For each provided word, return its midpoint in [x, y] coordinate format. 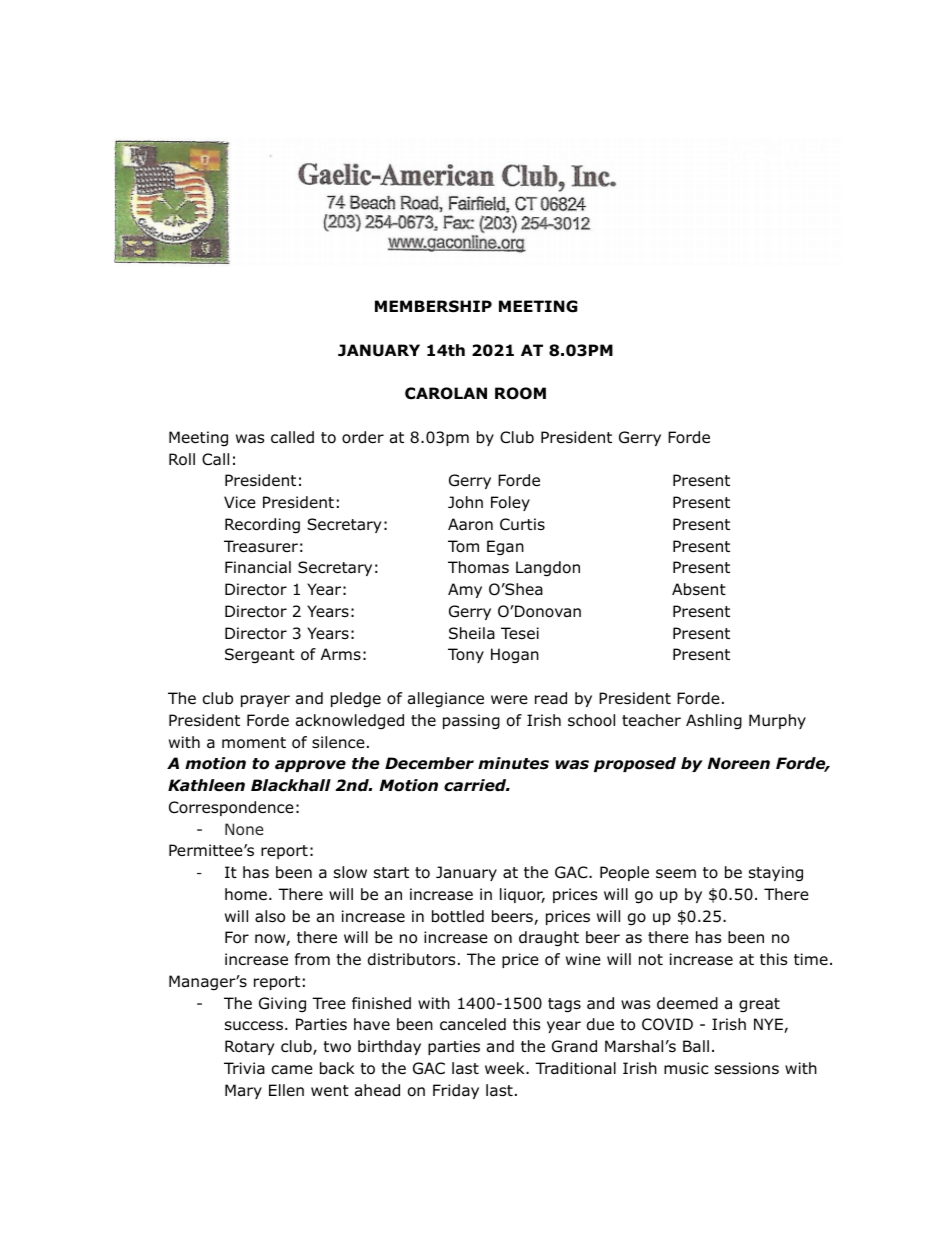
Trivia [244, 1068]
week [506, 1068]
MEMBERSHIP [433, 306]
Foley [510, 503]
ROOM [520, 393]
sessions [747, 1068]
